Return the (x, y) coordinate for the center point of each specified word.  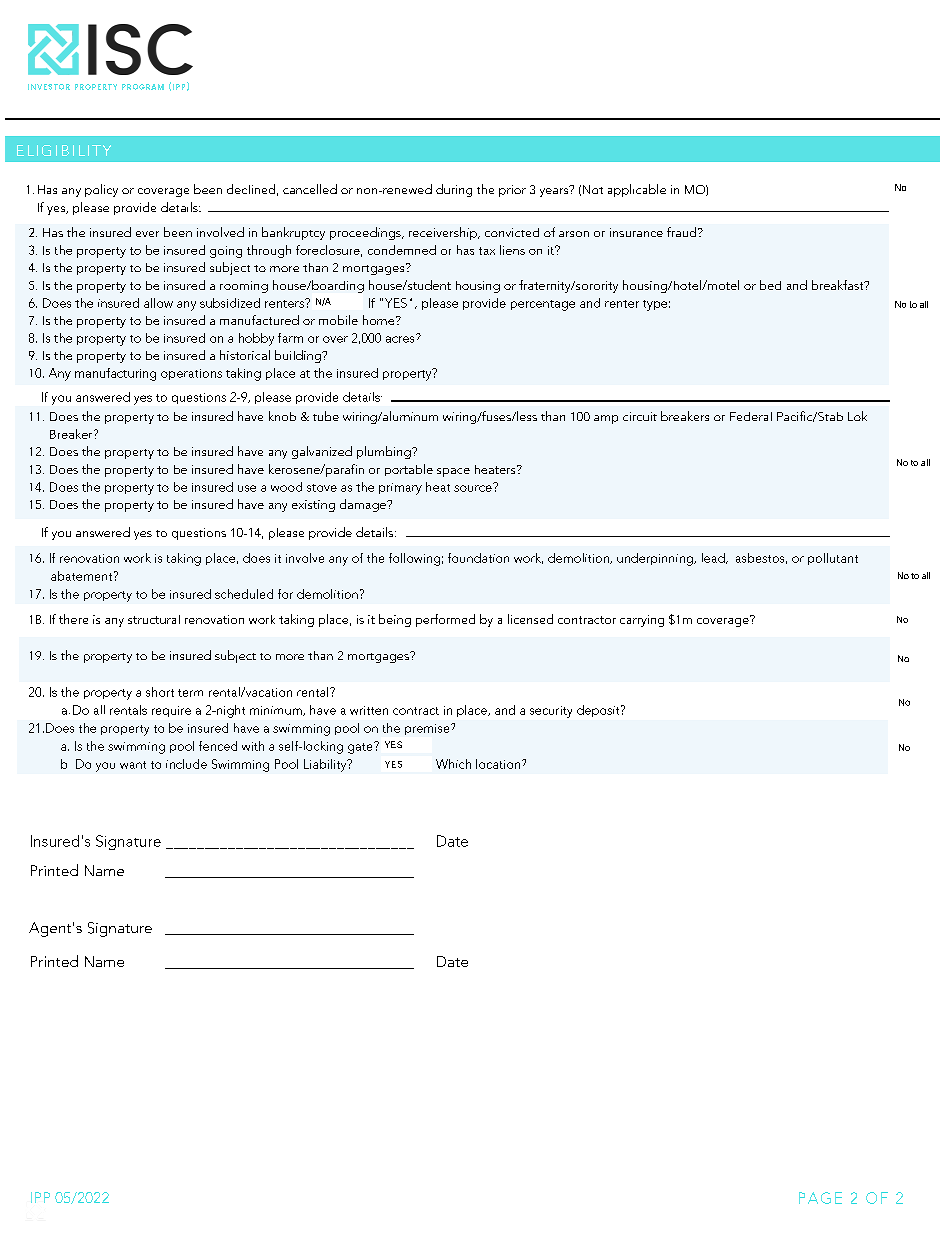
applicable (637, 190)
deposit (599, 711)
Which (453, 764)
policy (101, 190)
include (186, 764)
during (454, 190)
